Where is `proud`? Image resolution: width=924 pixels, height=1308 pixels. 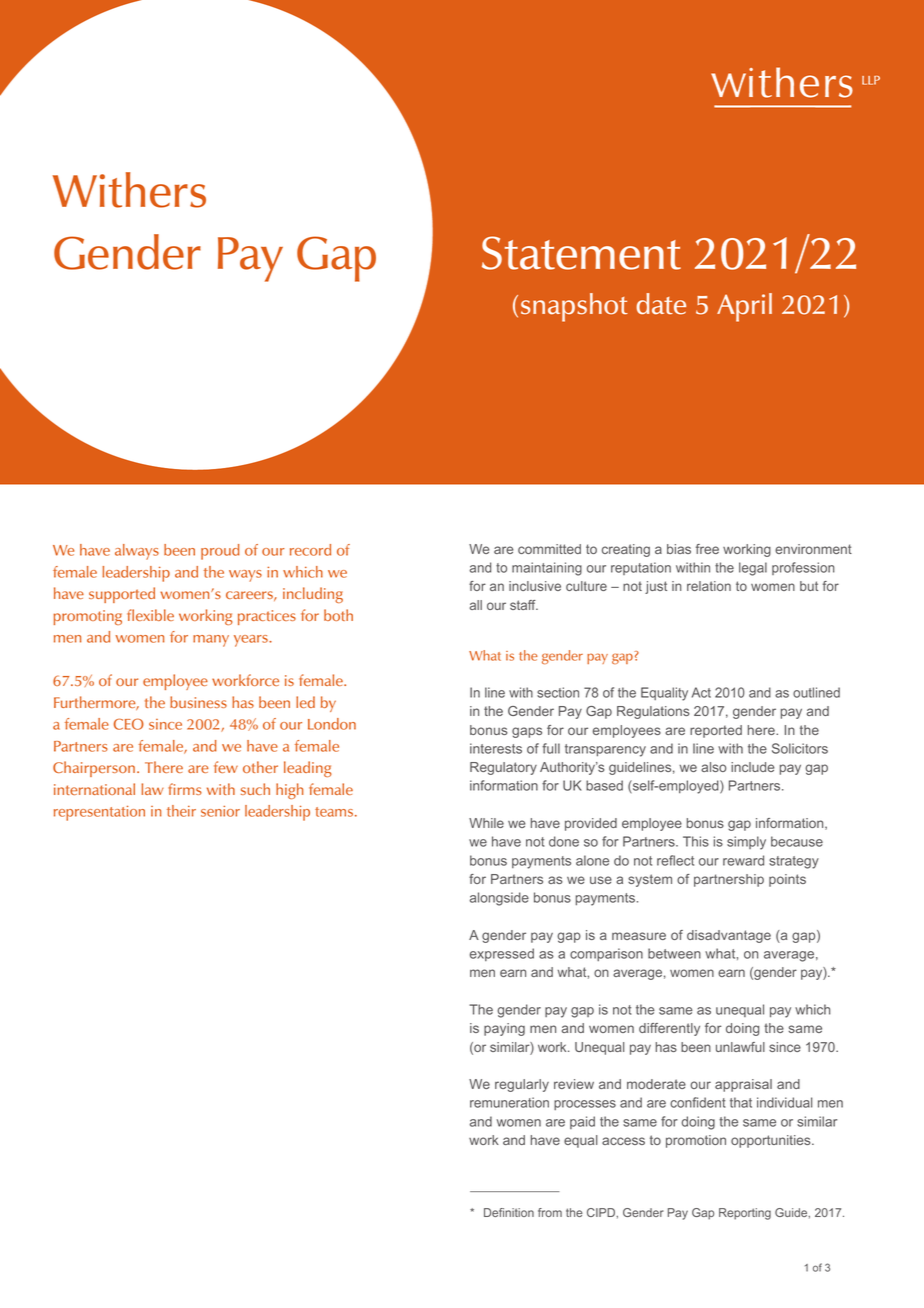 proud is located at coordinates (220, 552).
